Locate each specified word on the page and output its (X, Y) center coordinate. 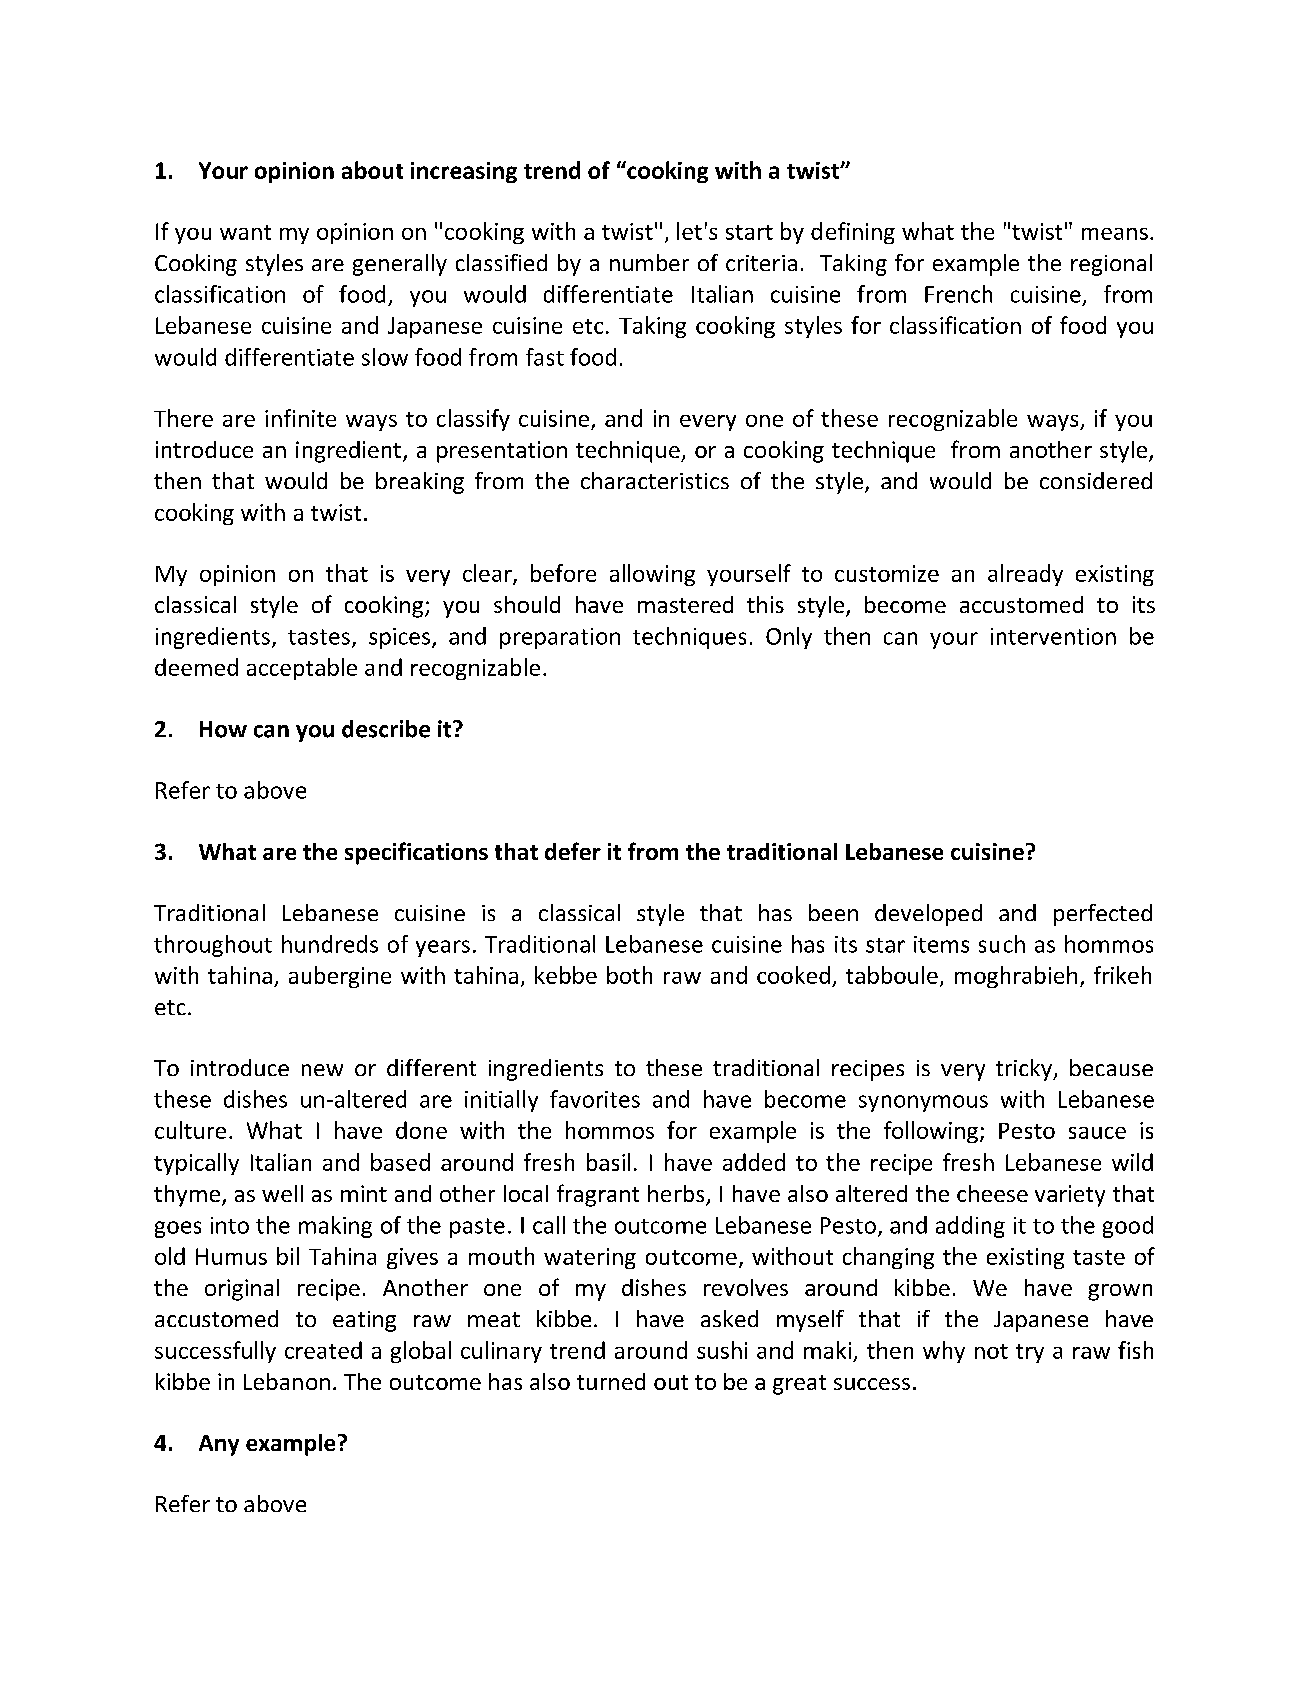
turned (611, 1381)
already (1025, 575)
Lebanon (287, 1381)
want (245, 232)
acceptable (302, 669)
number (649, 262)
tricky (1025, 1070)
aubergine (340, 977)
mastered (685, 604)
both (629, 975)
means (1115, 234)
